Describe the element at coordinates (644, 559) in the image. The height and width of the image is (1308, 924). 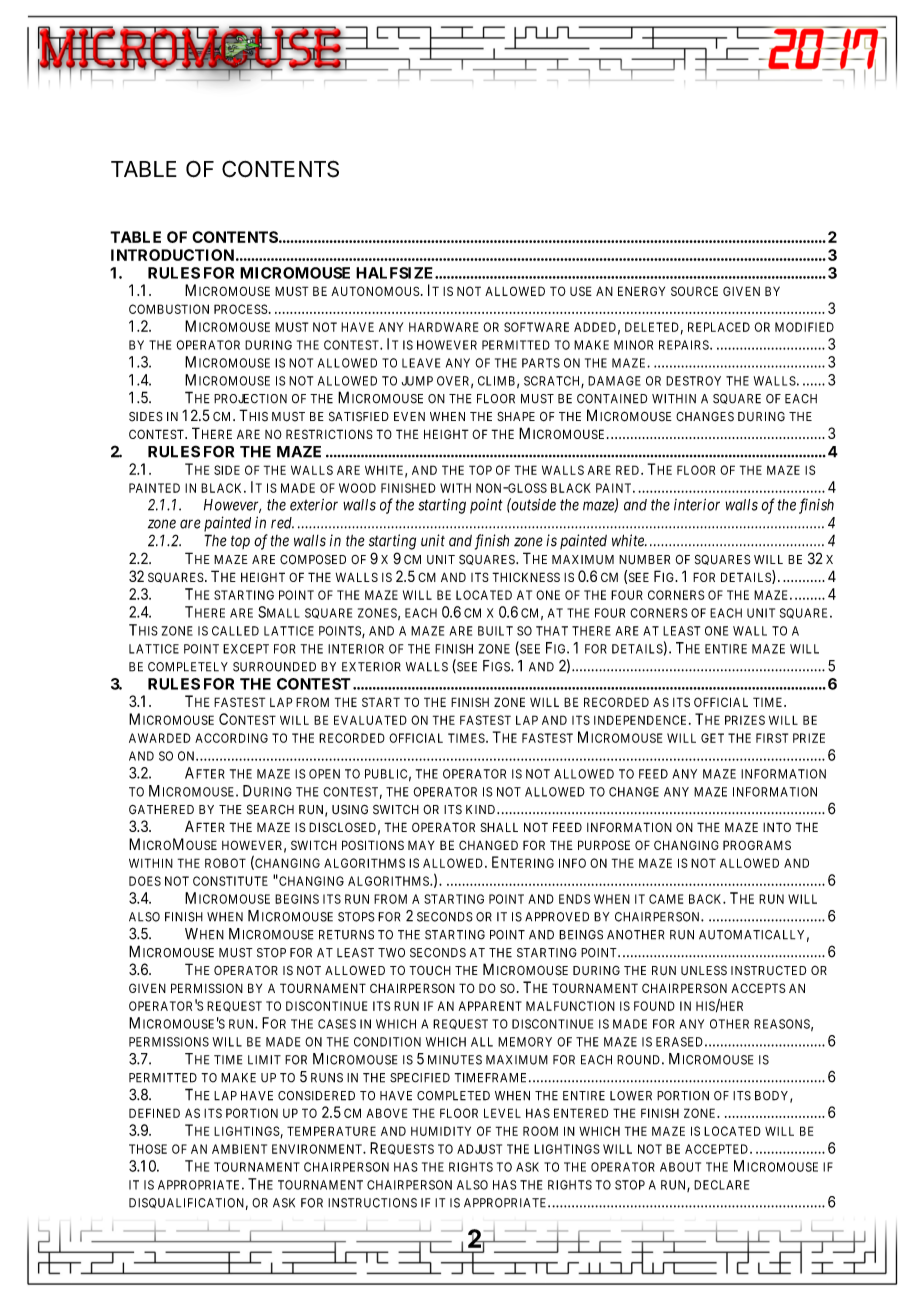
I see `NUMBER` at that location.
